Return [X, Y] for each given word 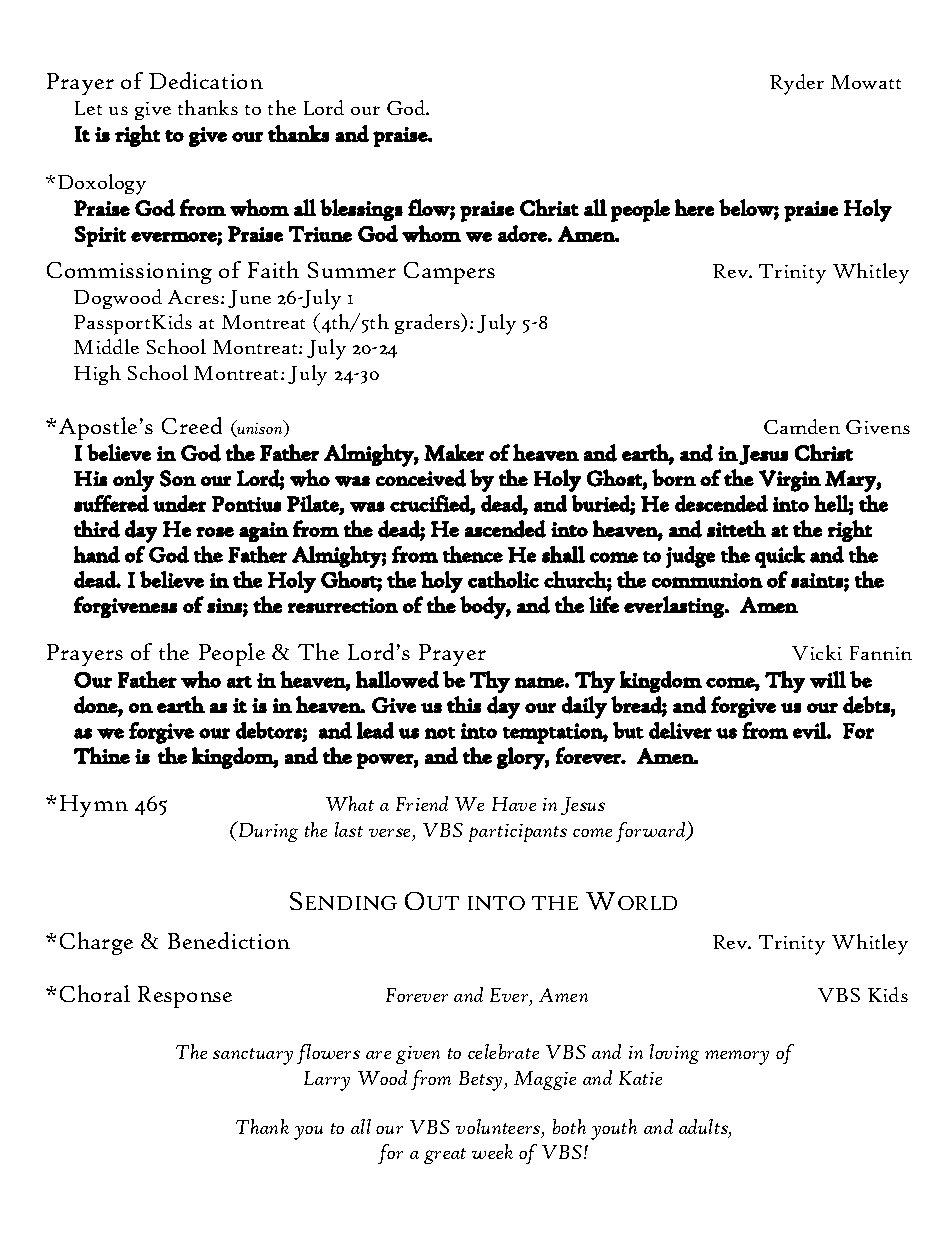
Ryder [797, 84]
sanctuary [253, 1056]
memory [737, 1057]
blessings [361, 210]
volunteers [499, 1128]
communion [707, 580]
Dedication [206, 80]
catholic [503, 579]
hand [97, 554]
